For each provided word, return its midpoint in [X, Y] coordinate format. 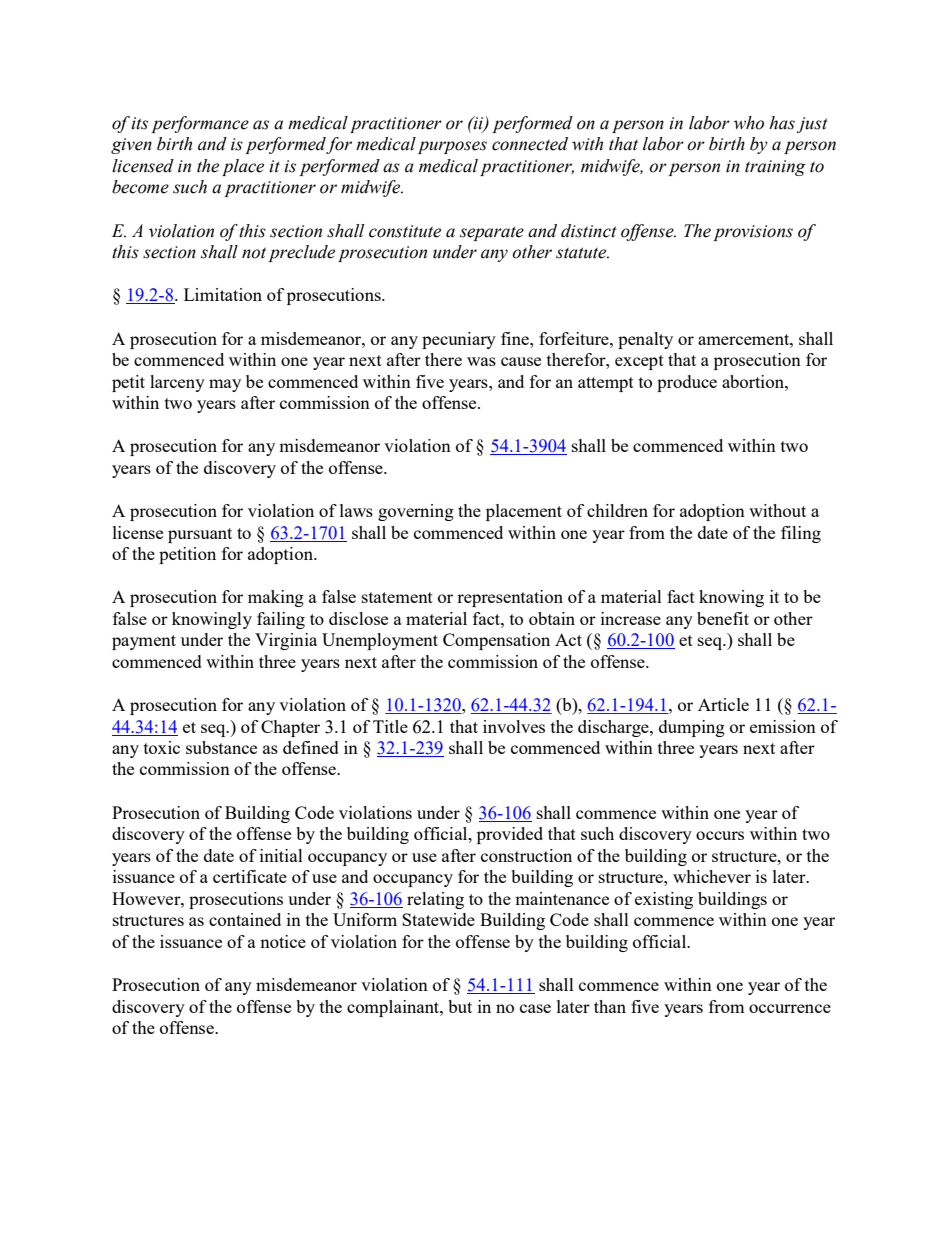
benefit [723, 618]
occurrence [790, 1008]
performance [200, 124]
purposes [452, 147]
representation [510, 598]
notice [283, 941]
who [749, 123]
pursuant [200, 535]
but [460, 1006]
